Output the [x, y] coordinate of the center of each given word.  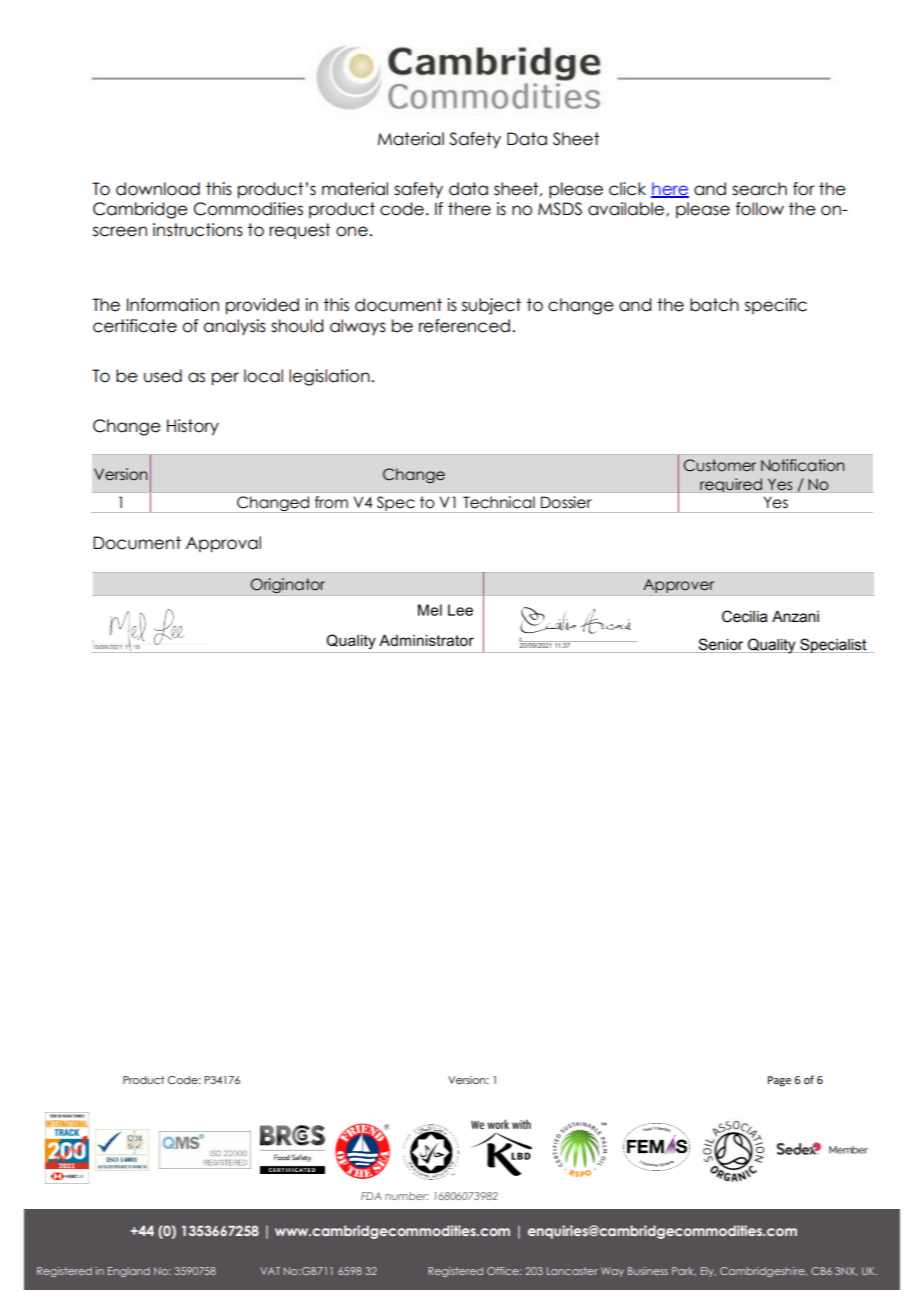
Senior [720, 644]
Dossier [566, 502]
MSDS [560, 209]
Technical [499, 502]
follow [760, 209]
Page [779, 1081]
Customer [719, 465]
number [407, 1196]
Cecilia [745, 616]
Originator [287, 585]
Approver [679, 586]
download [158, 189]
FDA [371, 1196]
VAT [270, 1271]
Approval [223, 544]
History [193, 427]
